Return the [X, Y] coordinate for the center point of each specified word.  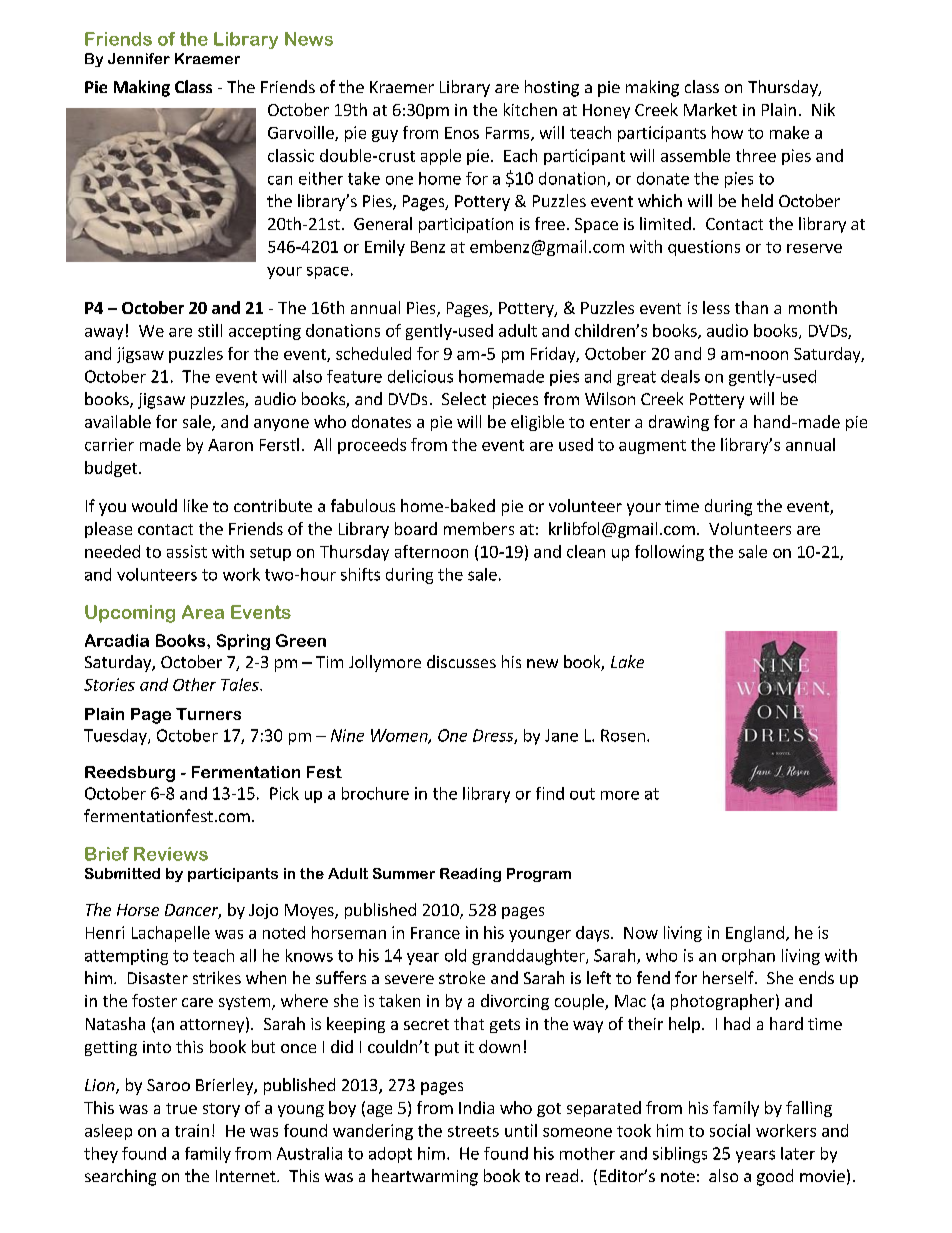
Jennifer [139, 58]
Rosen [623, 735]
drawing [679, 423]
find [550, 793]
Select [464, 398]
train [192, 1130]
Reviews [171, 854]
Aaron [230, 445]
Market [710, 109]
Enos [462, 133]
